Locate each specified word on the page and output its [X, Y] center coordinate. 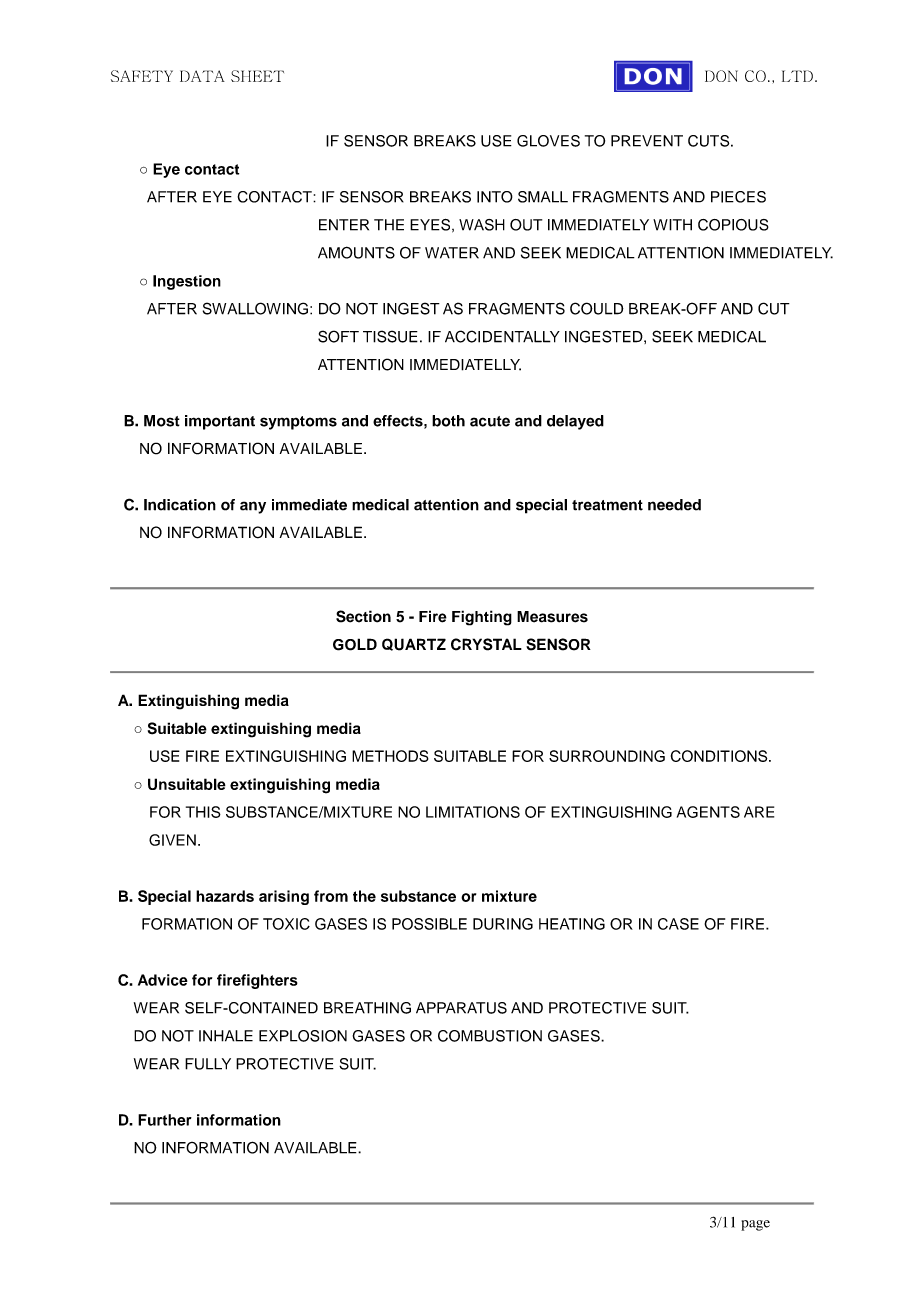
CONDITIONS [720, 756]
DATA [202, 76]
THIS [203, 812]
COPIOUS [733, 225]
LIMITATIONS [473, 812]
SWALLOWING [255, 308]
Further [165, 1120]
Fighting [482, 618]
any [253, 507]
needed [674, 505]
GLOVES [548, 141]
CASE [678, 924]
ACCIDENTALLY [502, 336]
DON [721, 76]
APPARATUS [461, 1008]
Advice [163, 980]
